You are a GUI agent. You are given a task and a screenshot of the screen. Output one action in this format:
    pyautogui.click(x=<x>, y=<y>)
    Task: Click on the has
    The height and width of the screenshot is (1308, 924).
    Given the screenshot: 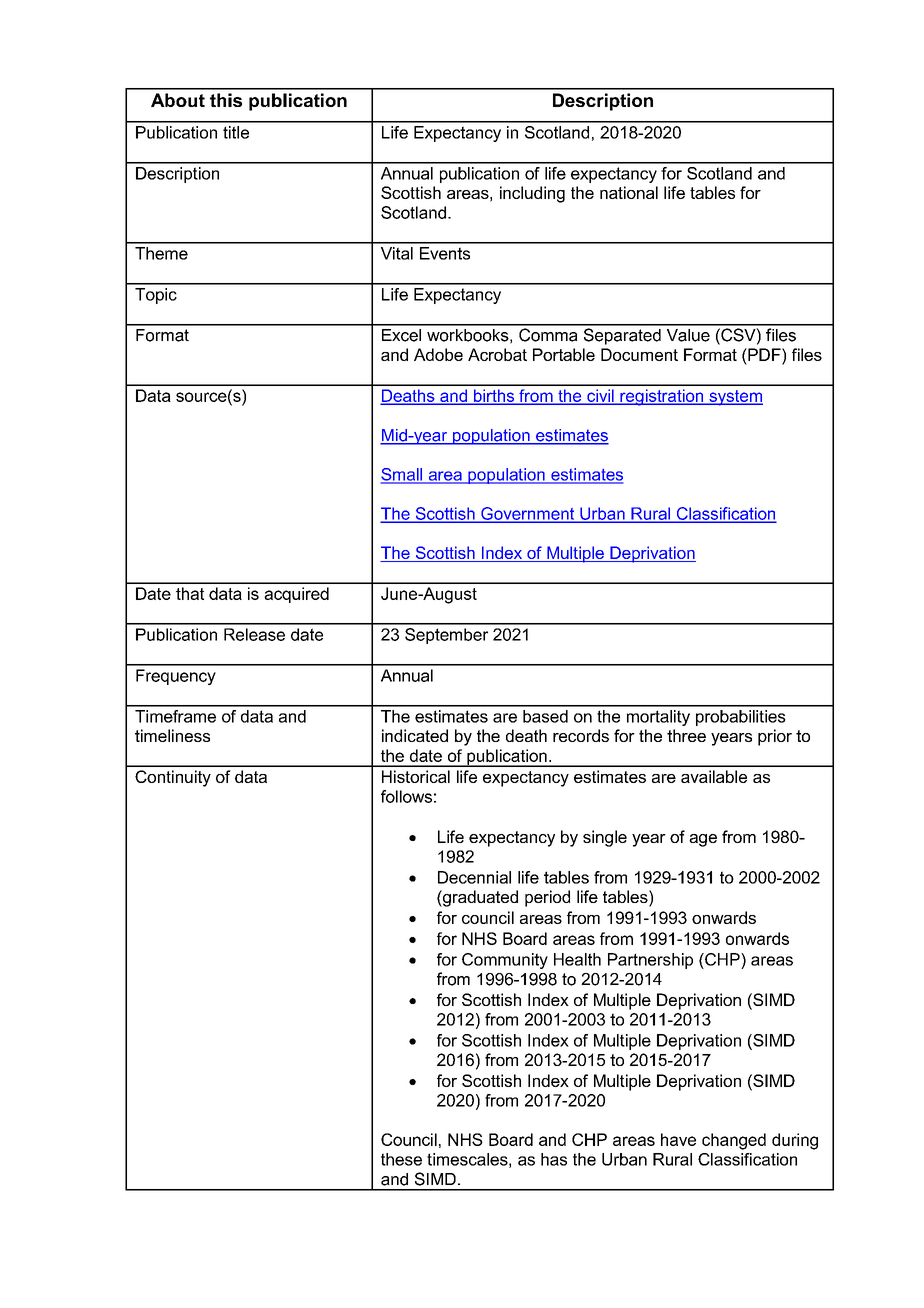 What is the action you would take?
    pyautogui.click(x=554, y=1159)
